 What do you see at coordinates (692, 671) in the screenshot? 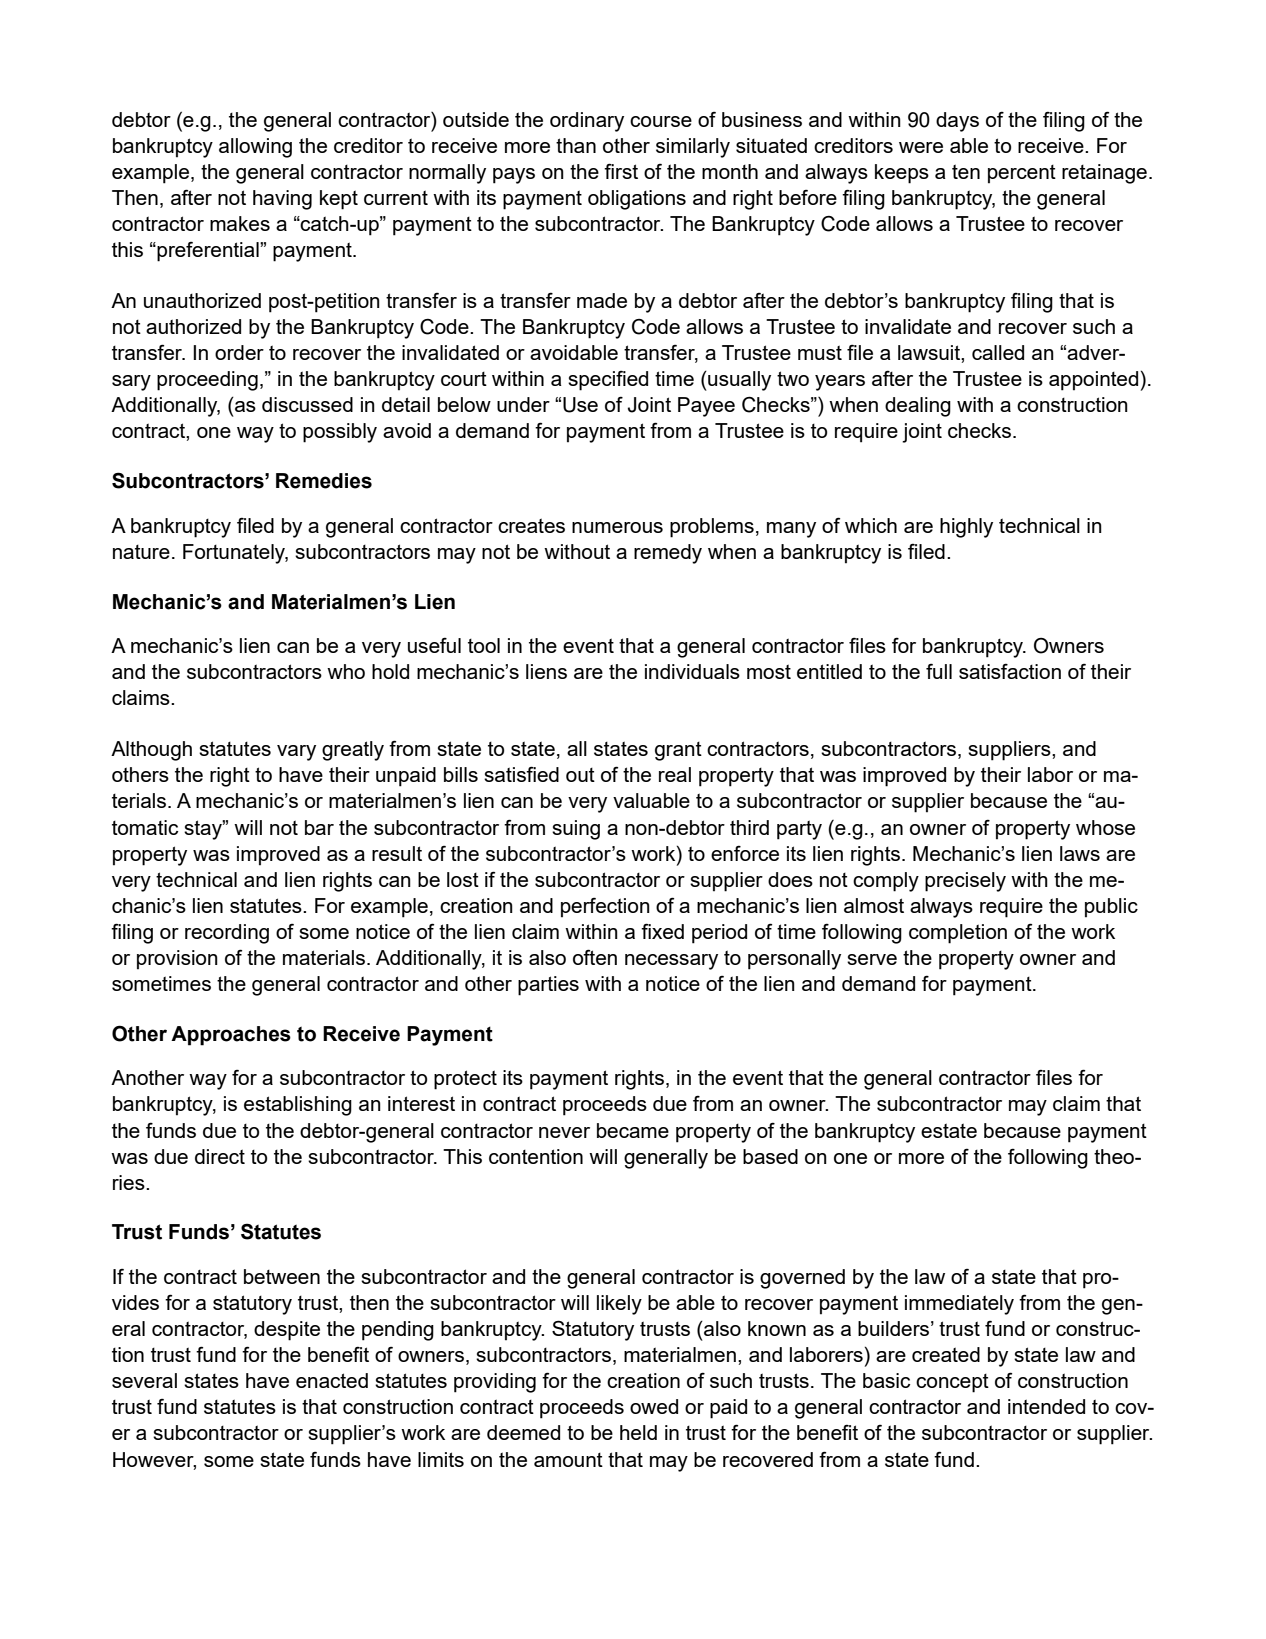
I see `individuals` at bounding box center [692, 671].
